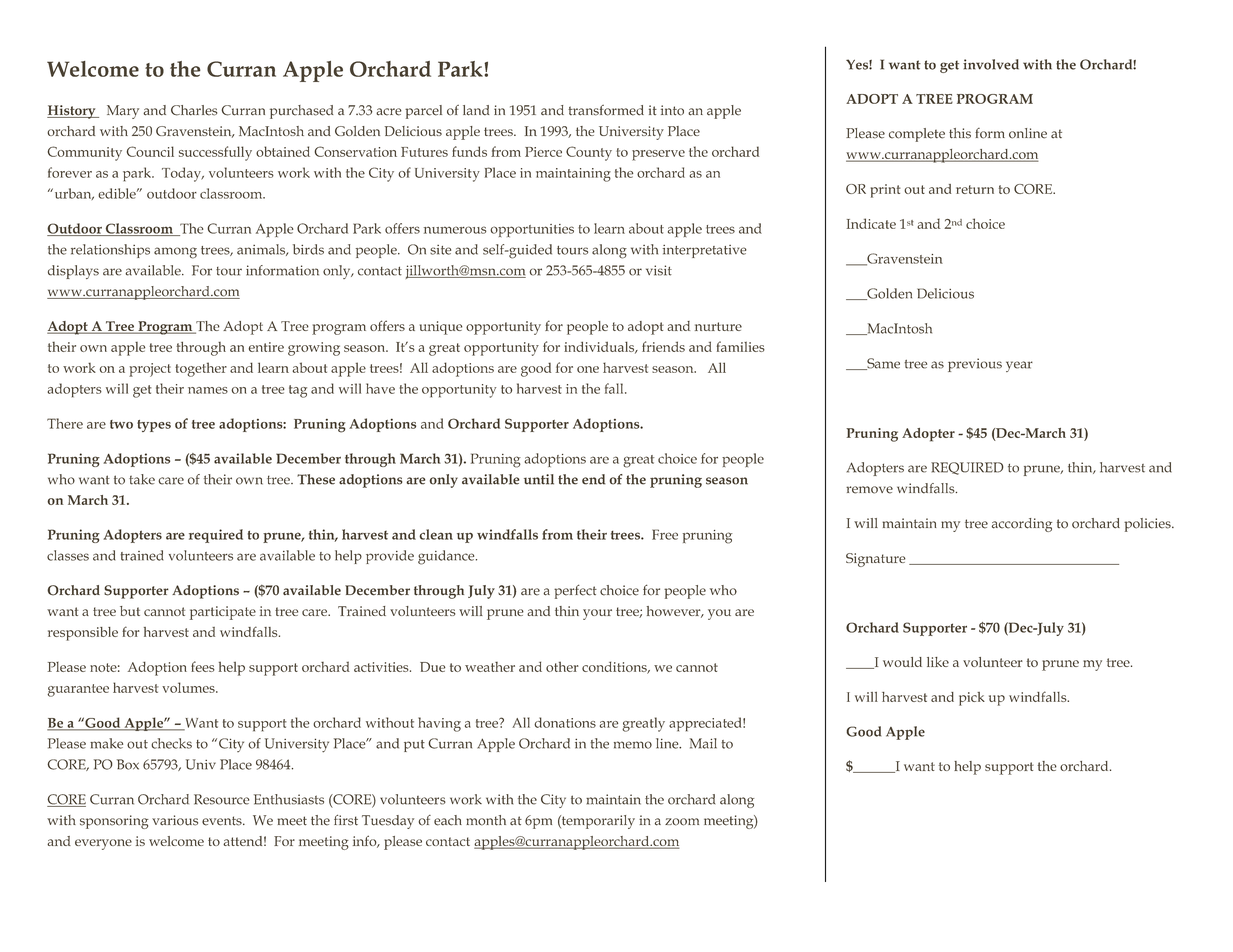  Describe the element at coordinates (175, 820) in the page. I see `various` at that location.
